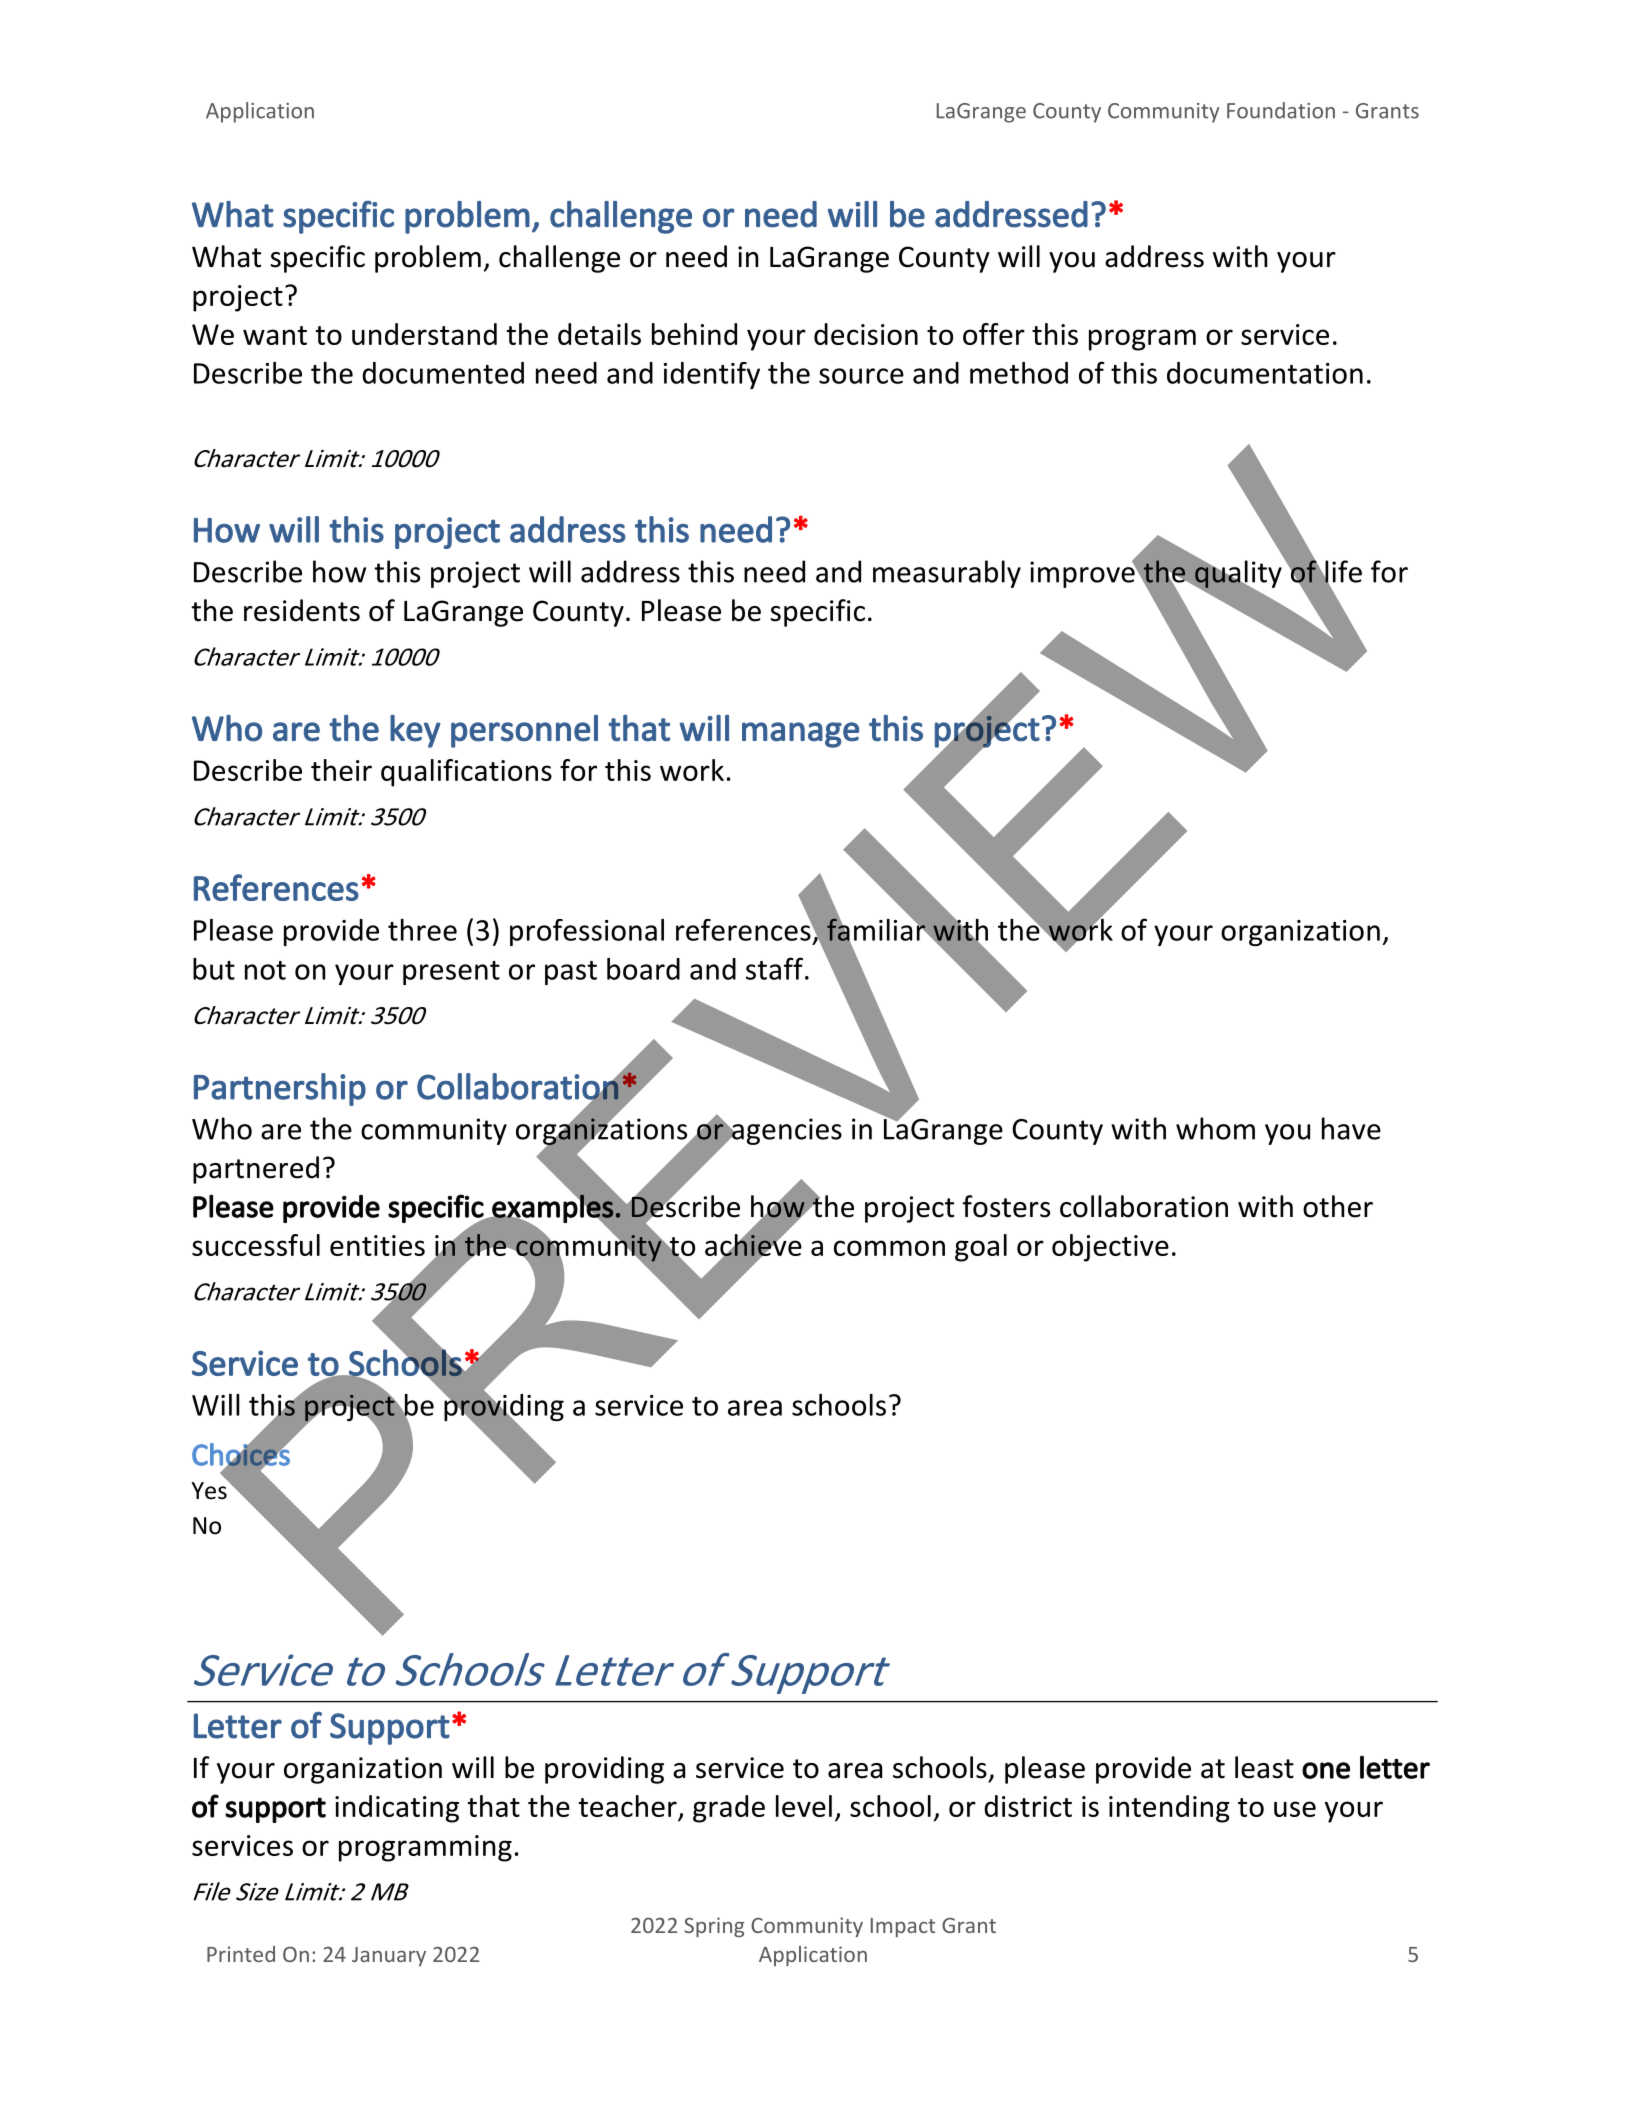  What do you see at coordinates (866, 334) in the screenshot?
I see `decision` at bounding box center [866, 334].
